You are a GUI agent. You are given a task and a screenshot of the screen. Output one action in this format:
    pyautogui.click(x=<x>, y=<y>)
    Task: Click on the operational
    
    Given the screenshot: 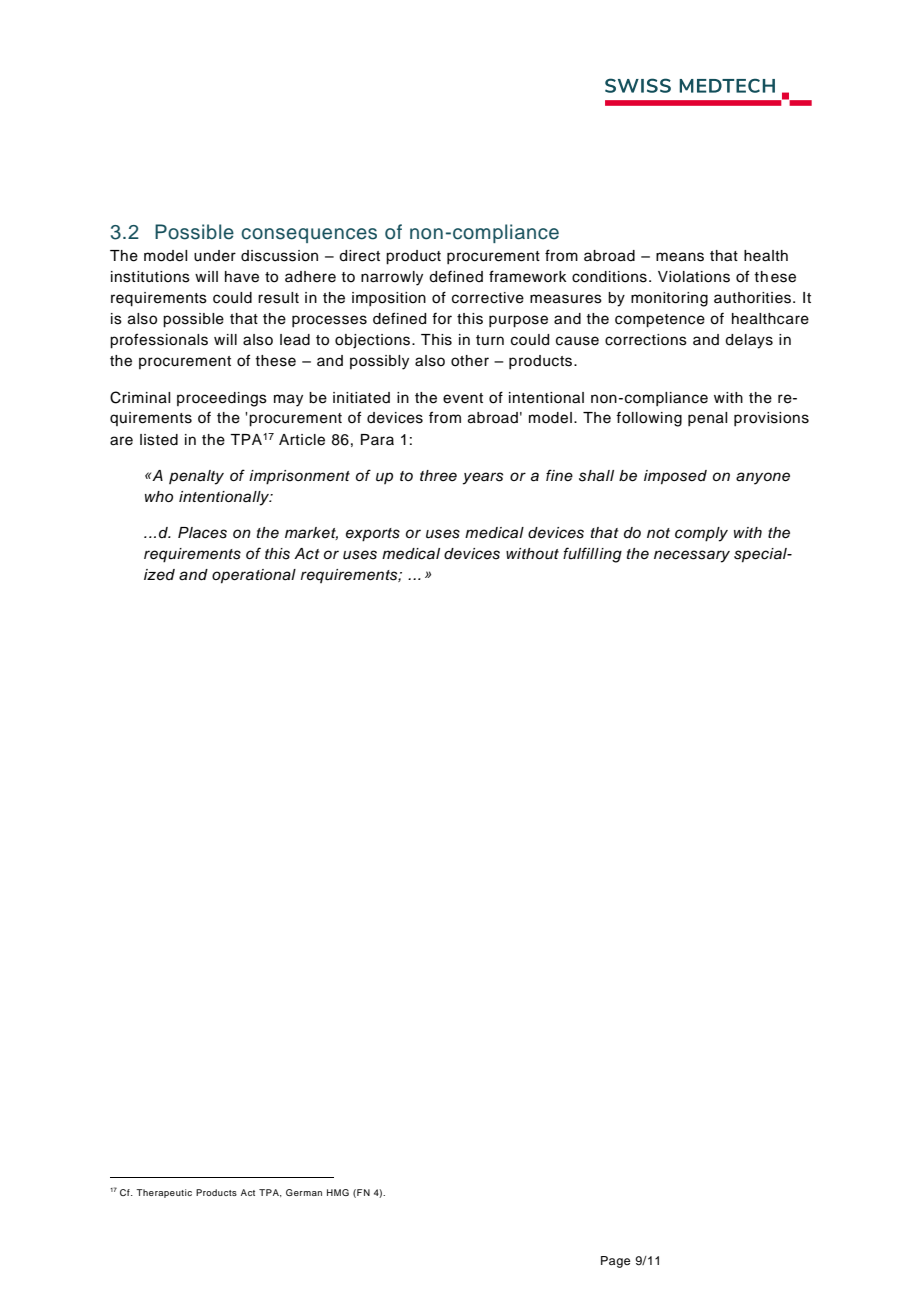 What is the action you would take?
    pyautogui.click(x=254, y=576)
